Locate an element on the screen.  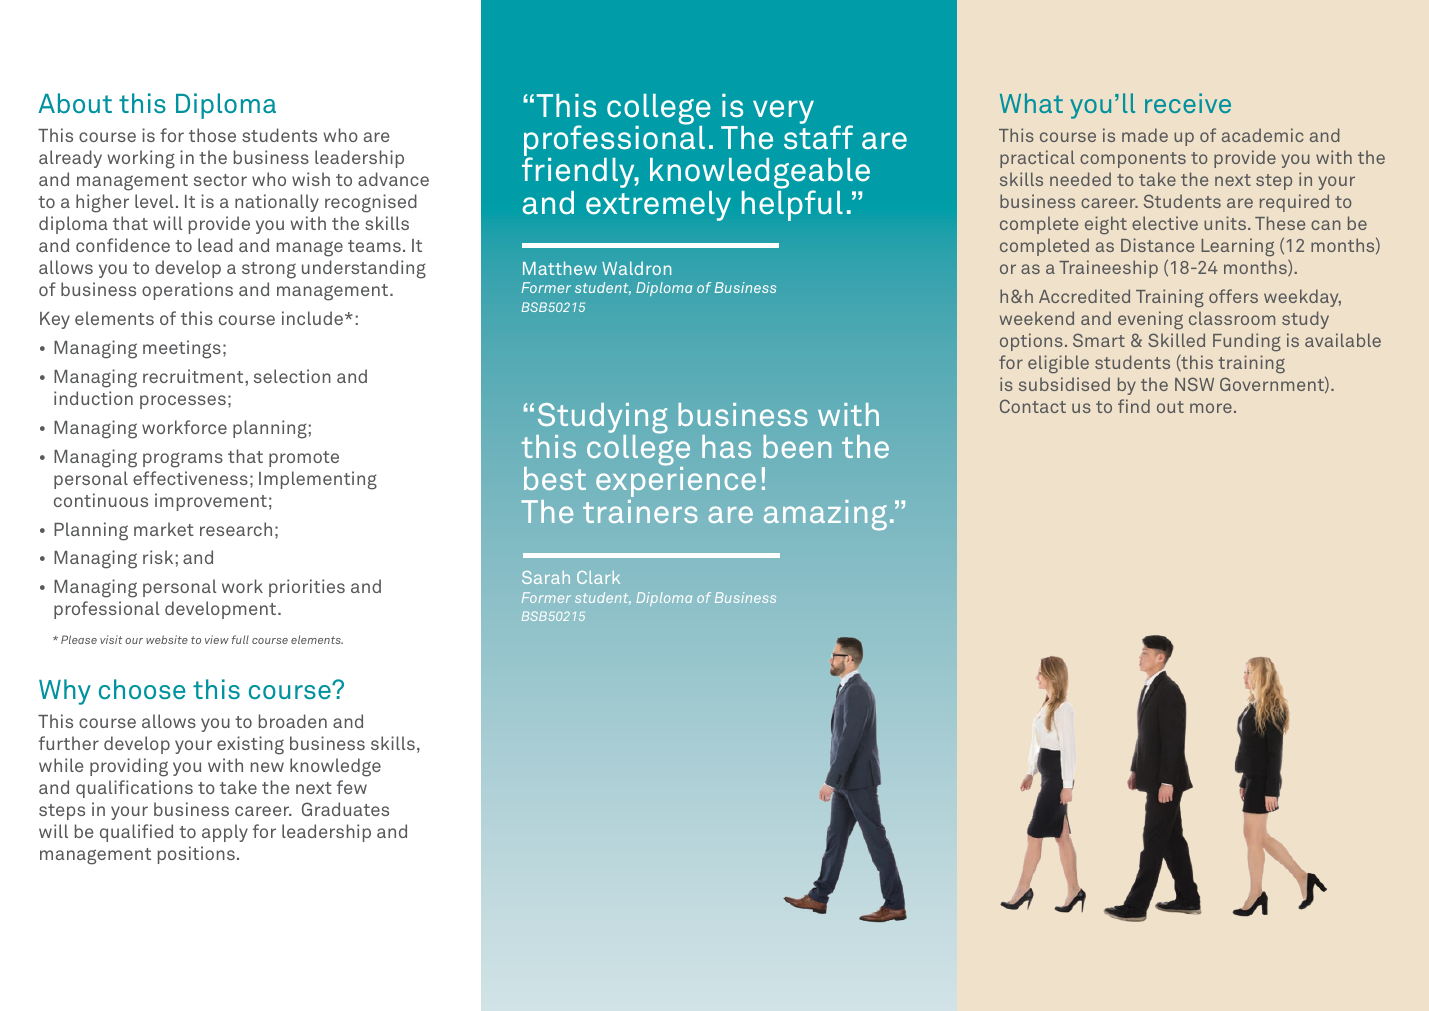
effectiveness is located at coordinates (190, 478).
